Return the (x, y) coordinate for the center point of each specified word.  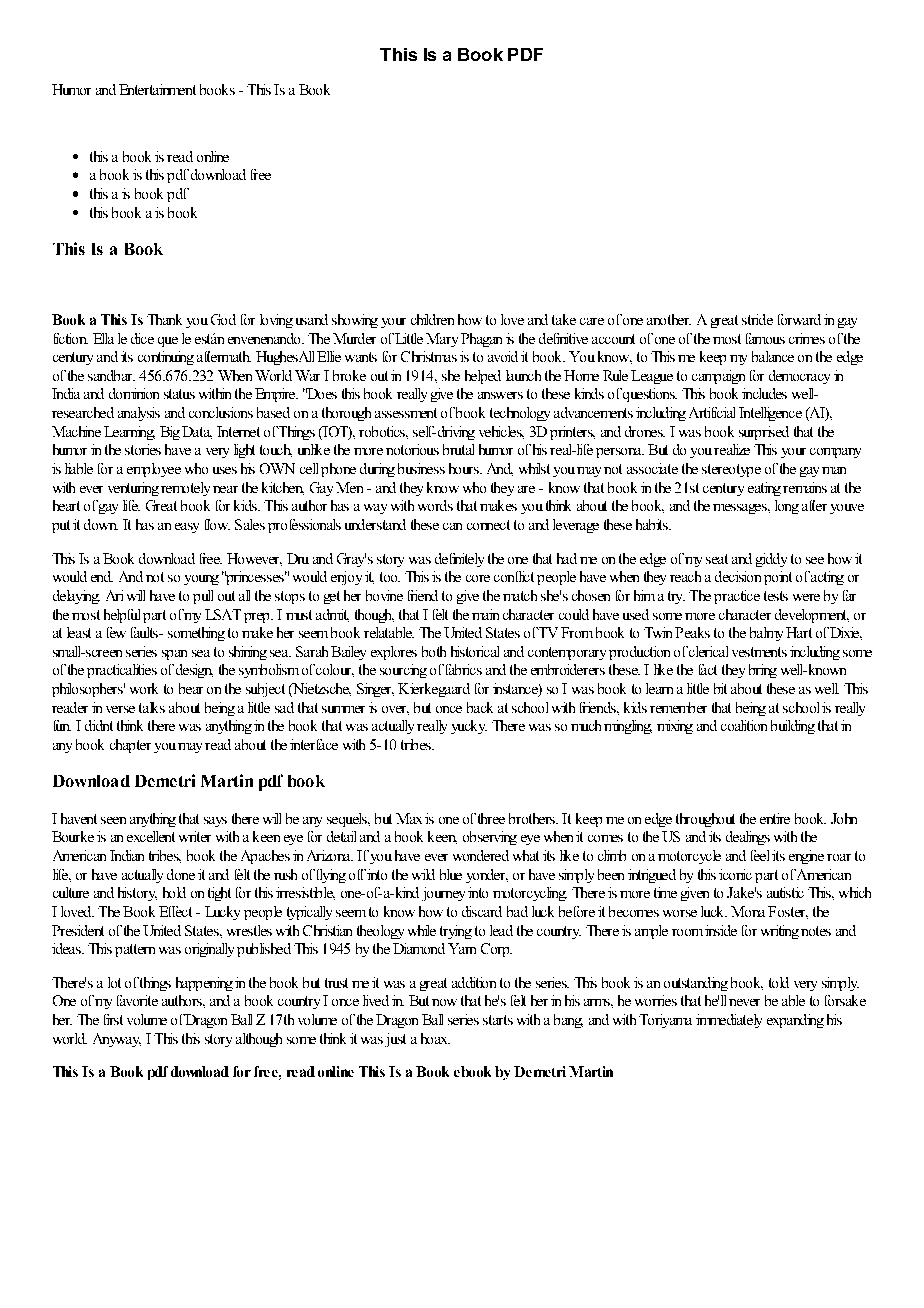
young (201, 580)
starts (498, 1020)
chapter (130, 746)
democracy (799, 377)
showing (355, 321)
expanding (795, 1021)
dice (142, 338)
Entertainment (157, 89)
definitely (459, 560)
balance (773, 356)
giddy (771, 560)
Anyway (117, 1040)
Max (409, 818)
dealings (748, 838)
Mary (442, 340)
